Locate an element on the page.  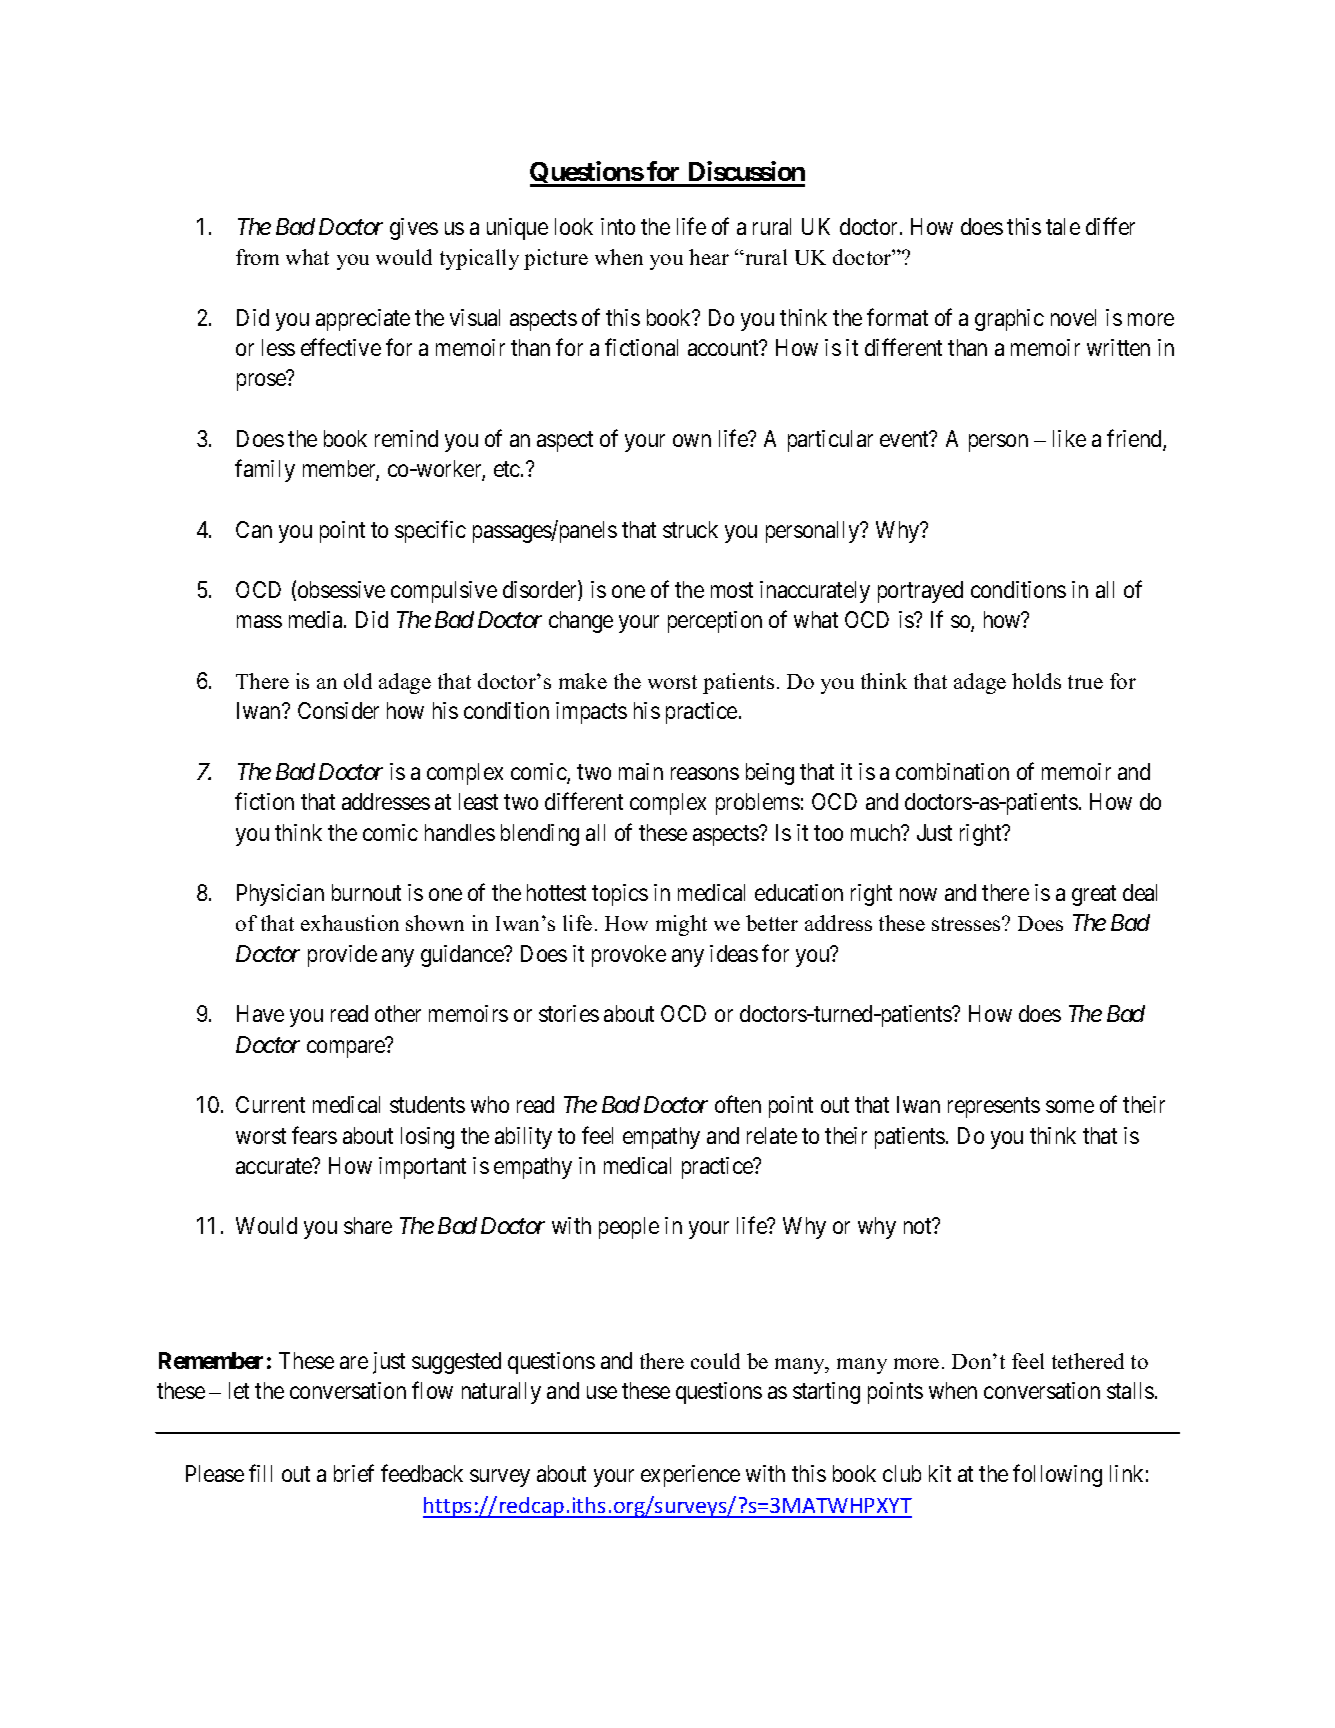
portrayed is located at coordinates (920, 592).
